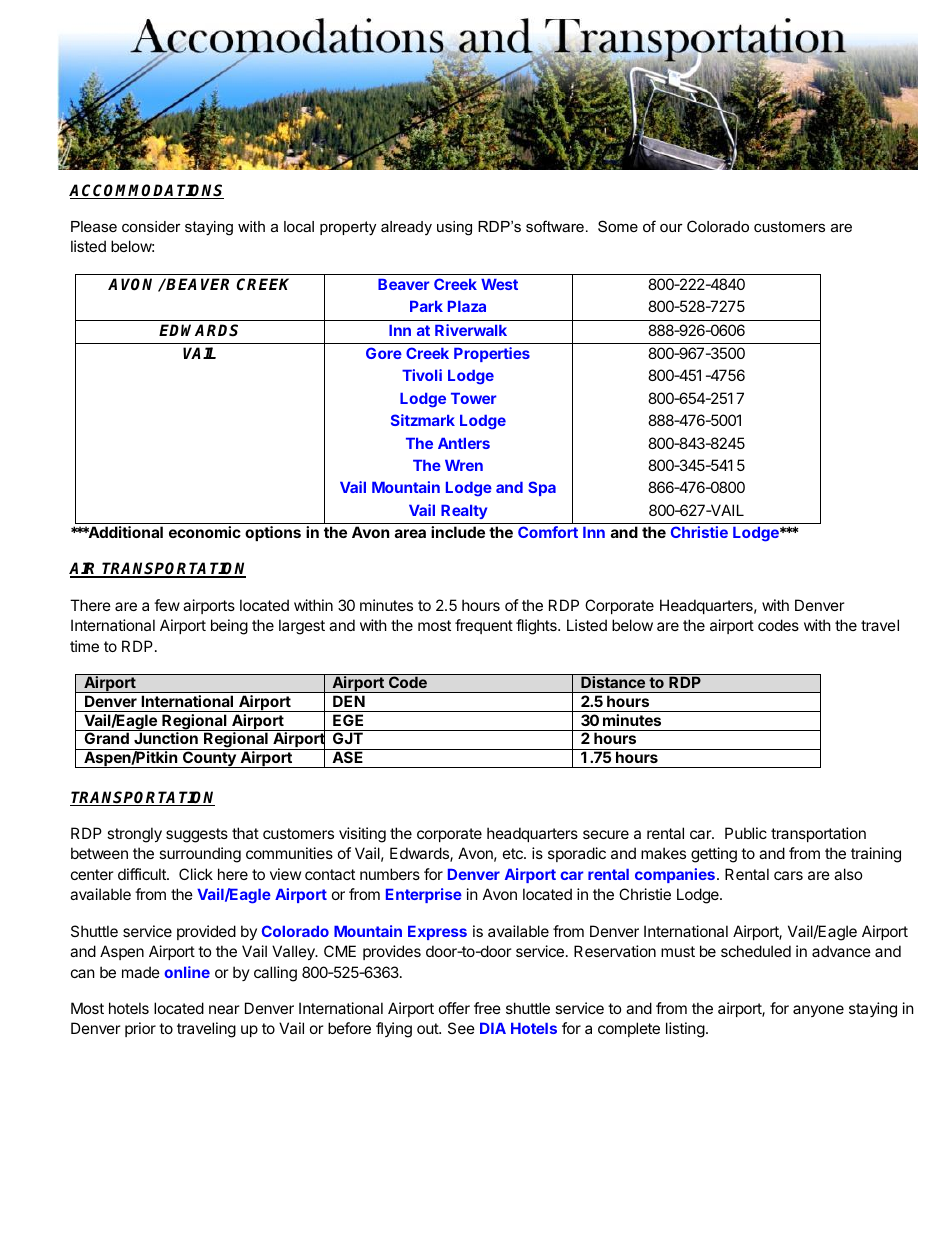 This document has width=952, height=1233. I want to click on Some, so click(618, 226).
